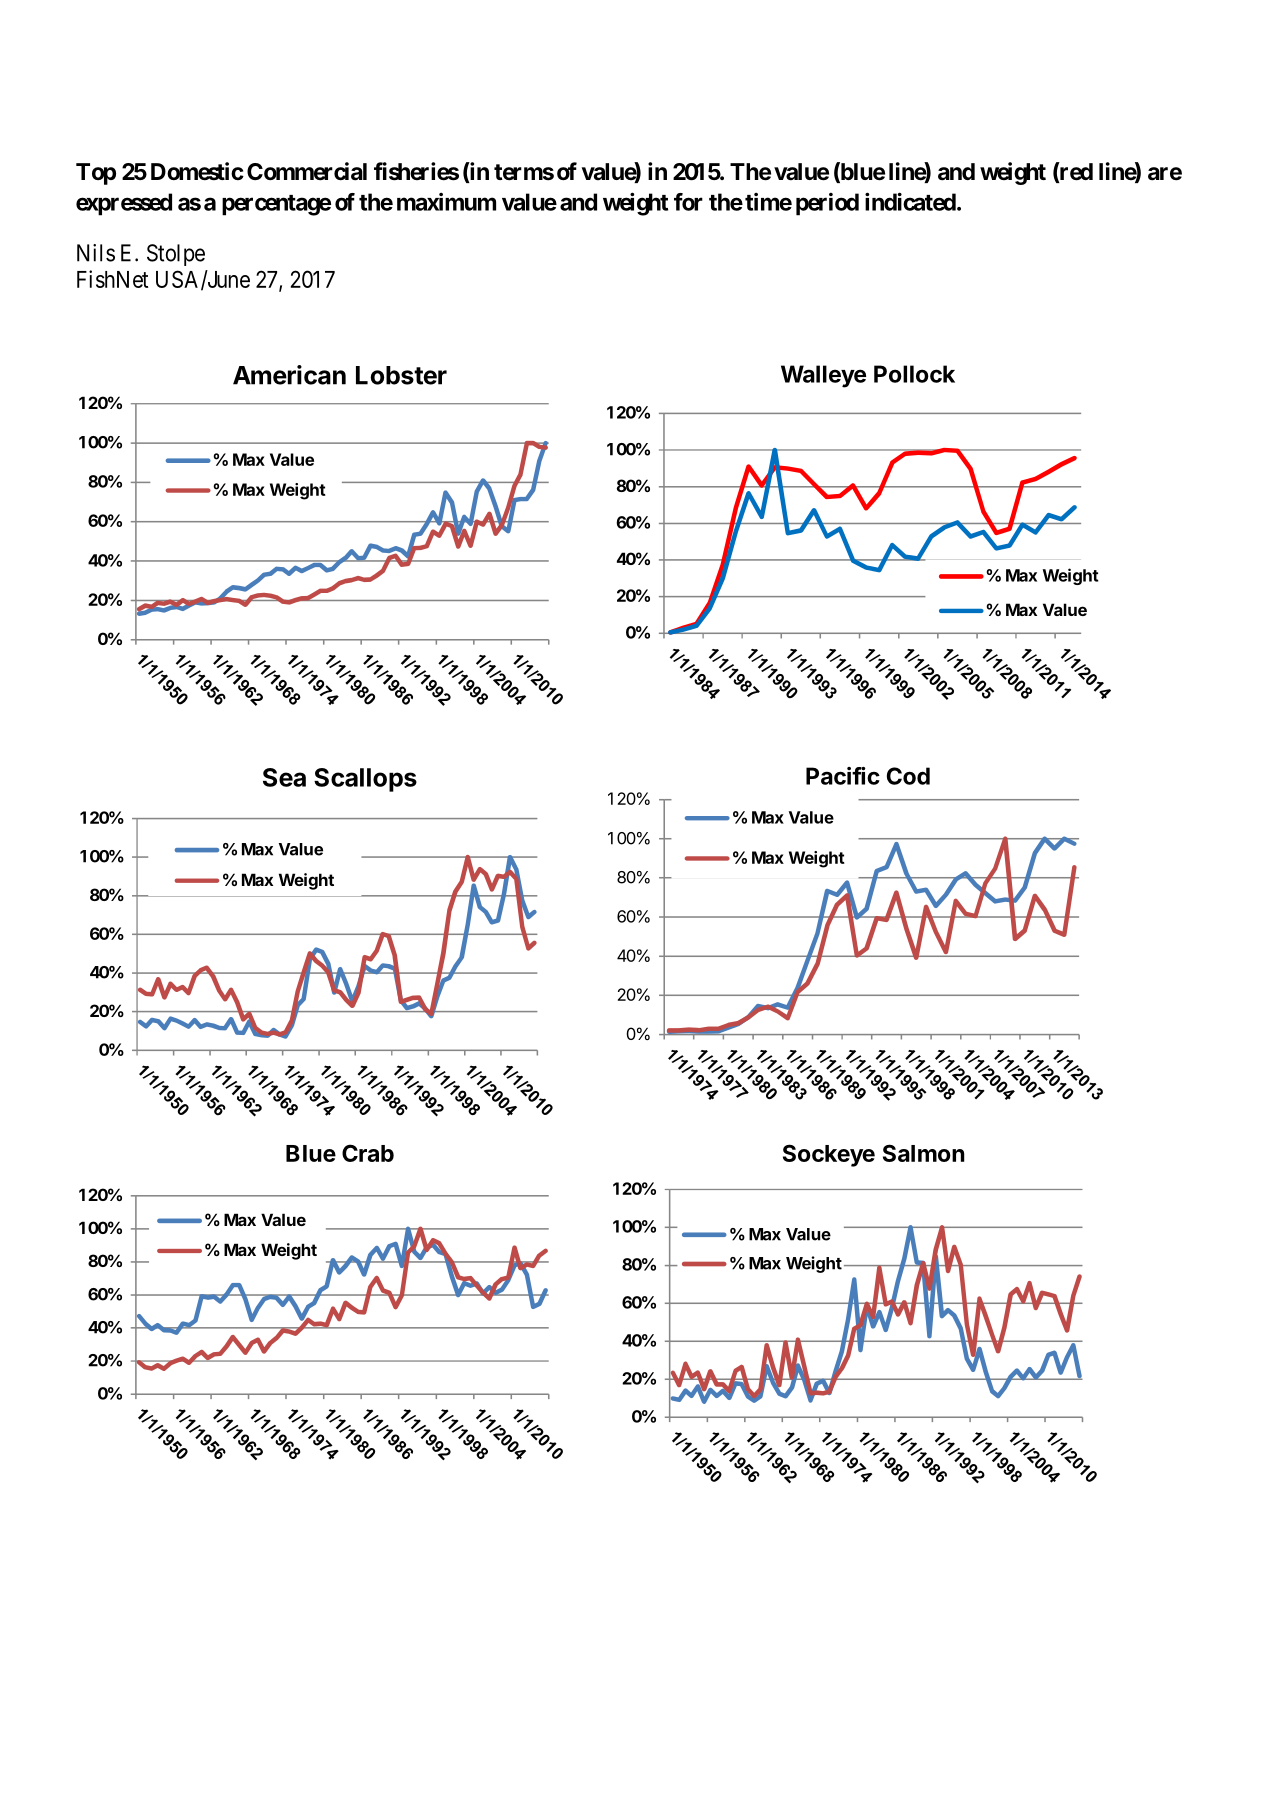 This screenshot has height=1813, width=1281. I want to click on Pollock, so click(914, 374).
